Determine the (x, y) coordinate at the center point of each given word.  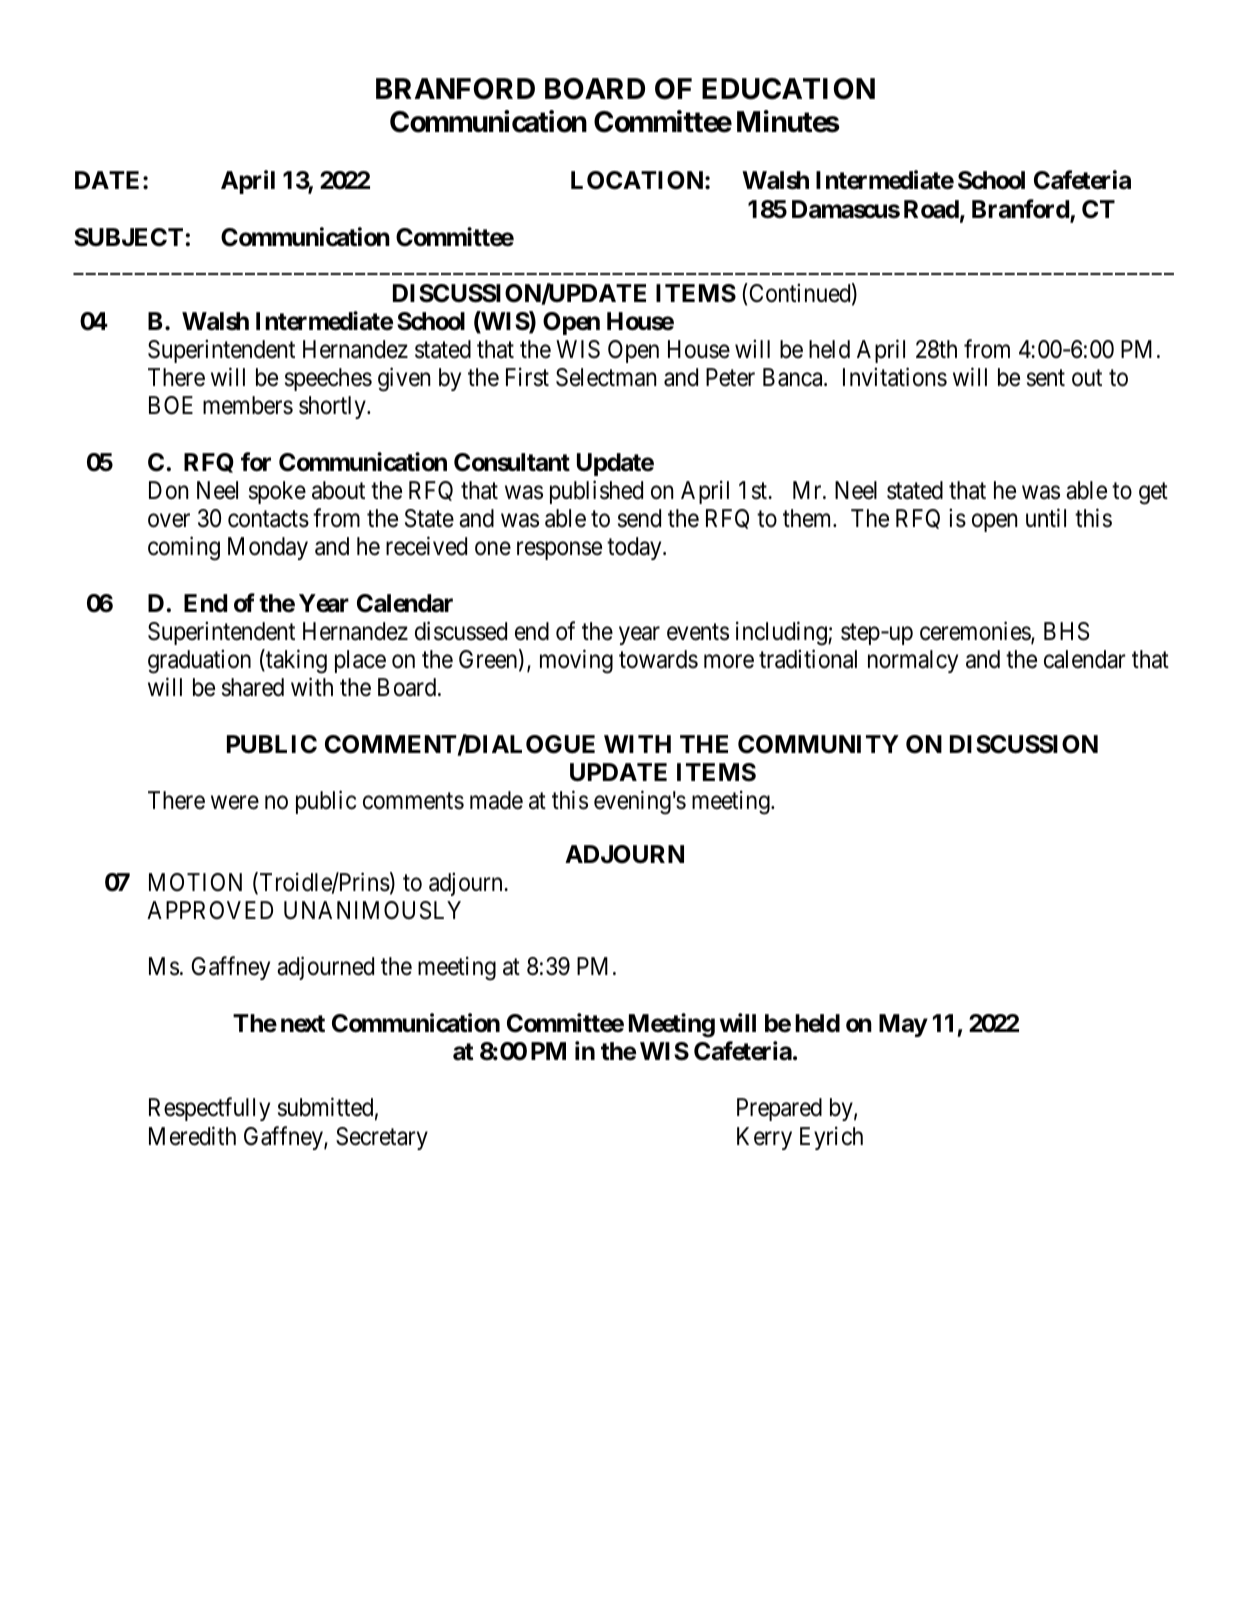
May (903, 1025)
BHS (1066, 631)
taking (295, 661)
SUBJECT (128, 237)
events (698, 632)
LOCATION (637, 180)
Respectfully (209, 1109)
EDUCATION (788, 89)
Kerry (764, 1138)
